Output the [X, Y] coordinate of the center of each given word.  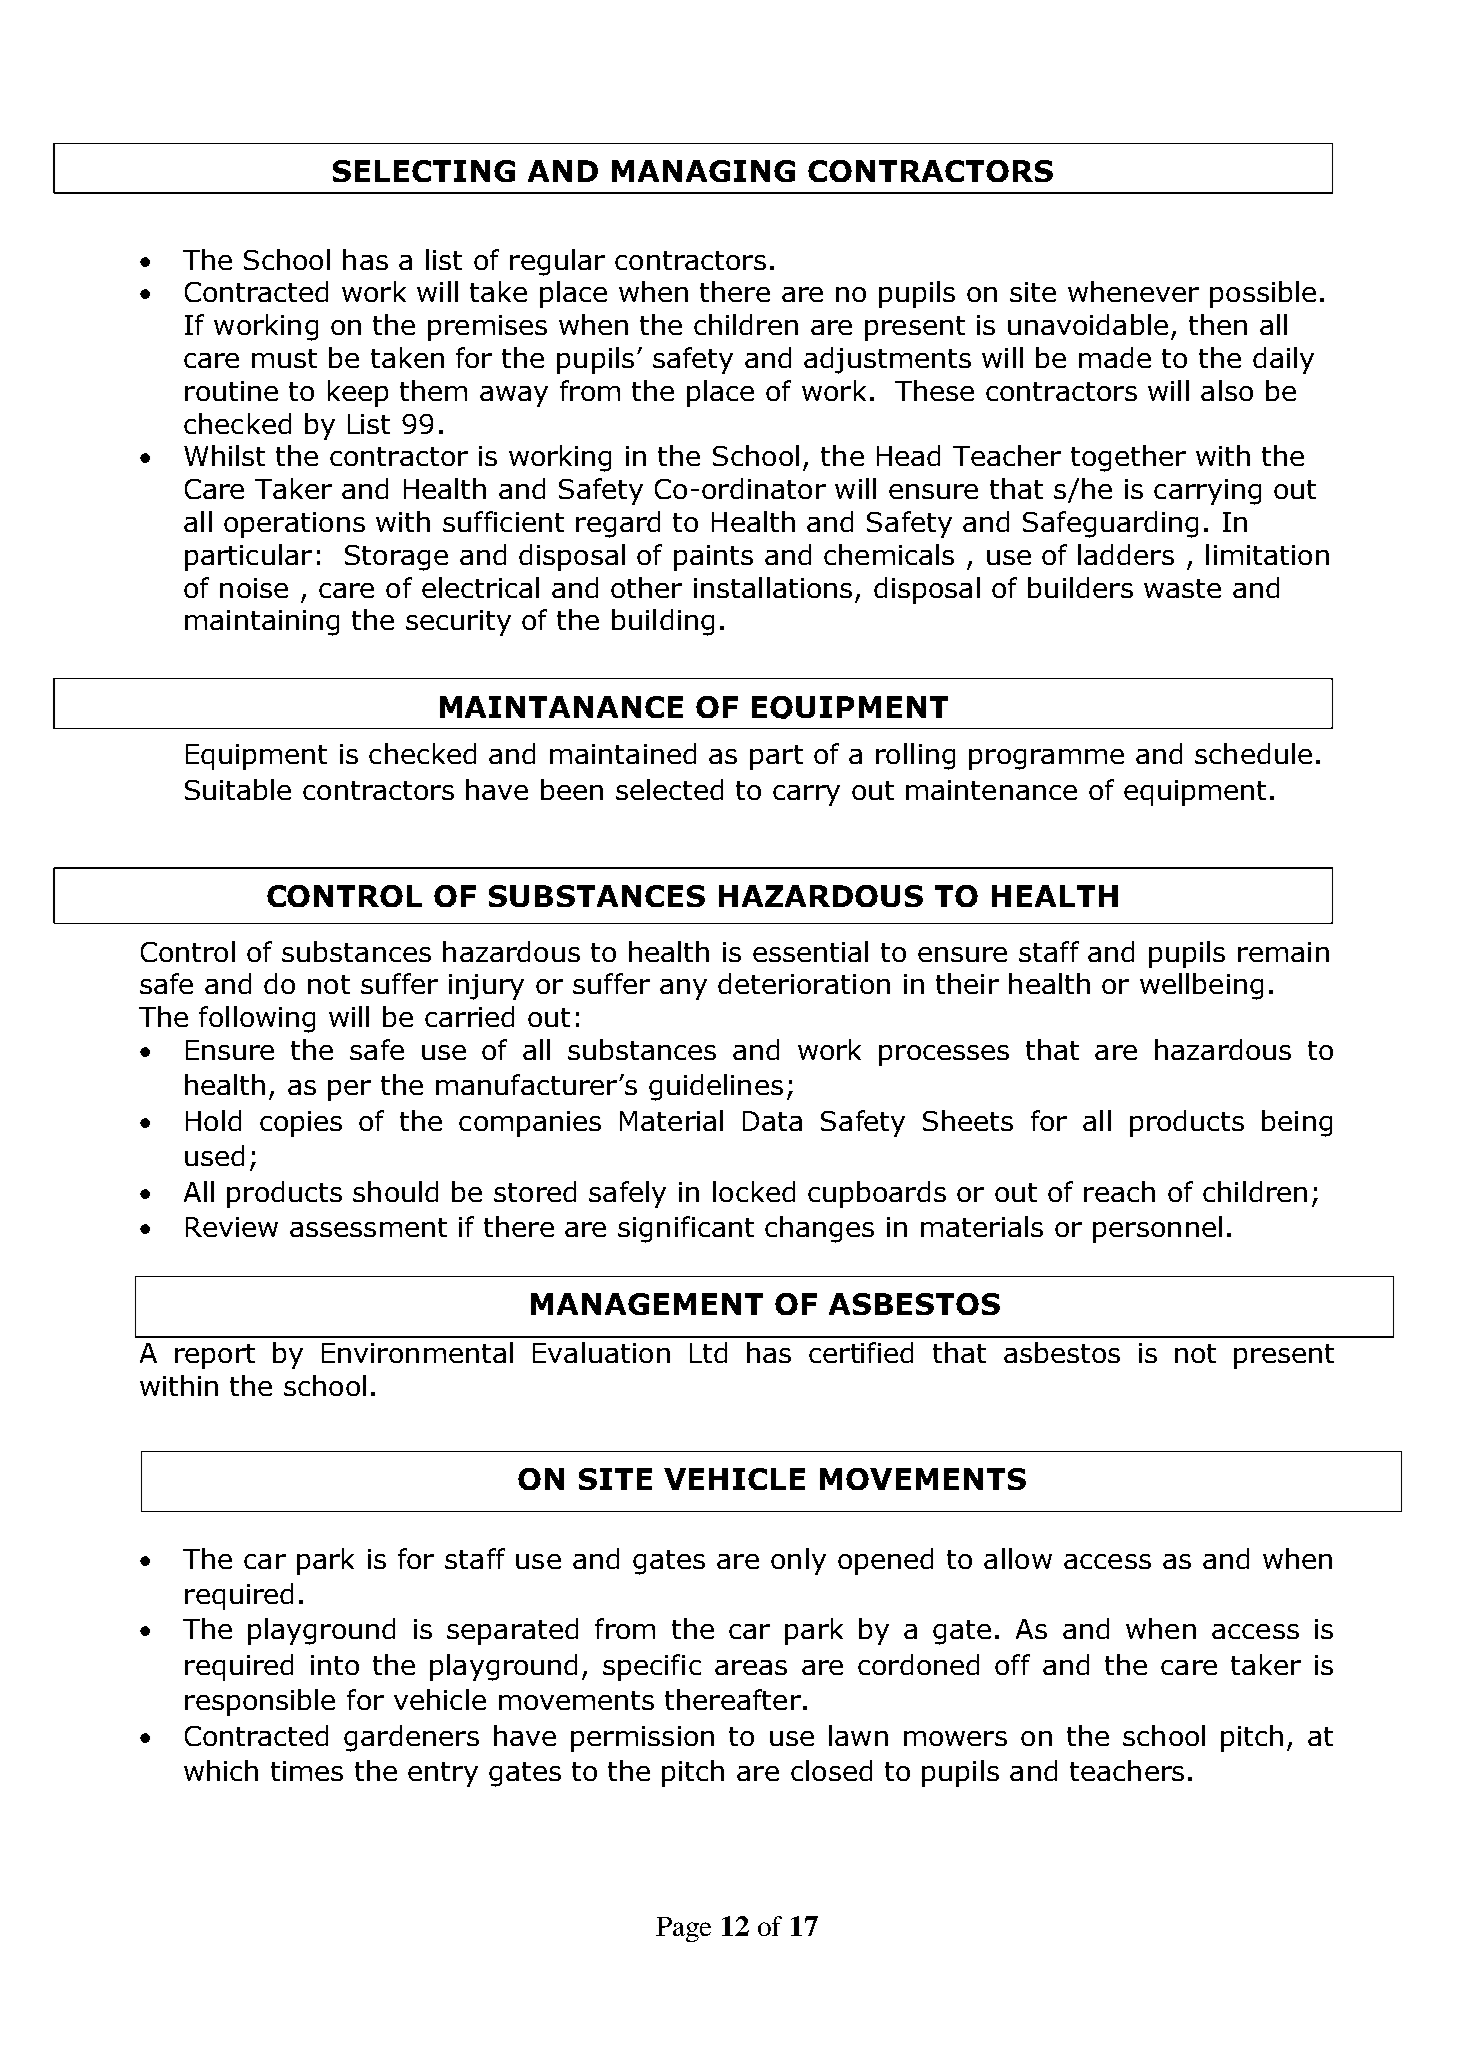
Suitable [238, 789]
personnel [1157, 1229]
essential [810, 951]
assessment [368, 1227]
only [798, 1561]
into [335, 1665]
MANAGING [703, 171]
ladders [1126, 554]
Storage [396, 558]
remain [1283, 952]
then [1218, 324]
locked [754, 1191]
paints [713, 558]
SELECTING [424, 171]
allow [1018, 1558]
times [307, 1771]
